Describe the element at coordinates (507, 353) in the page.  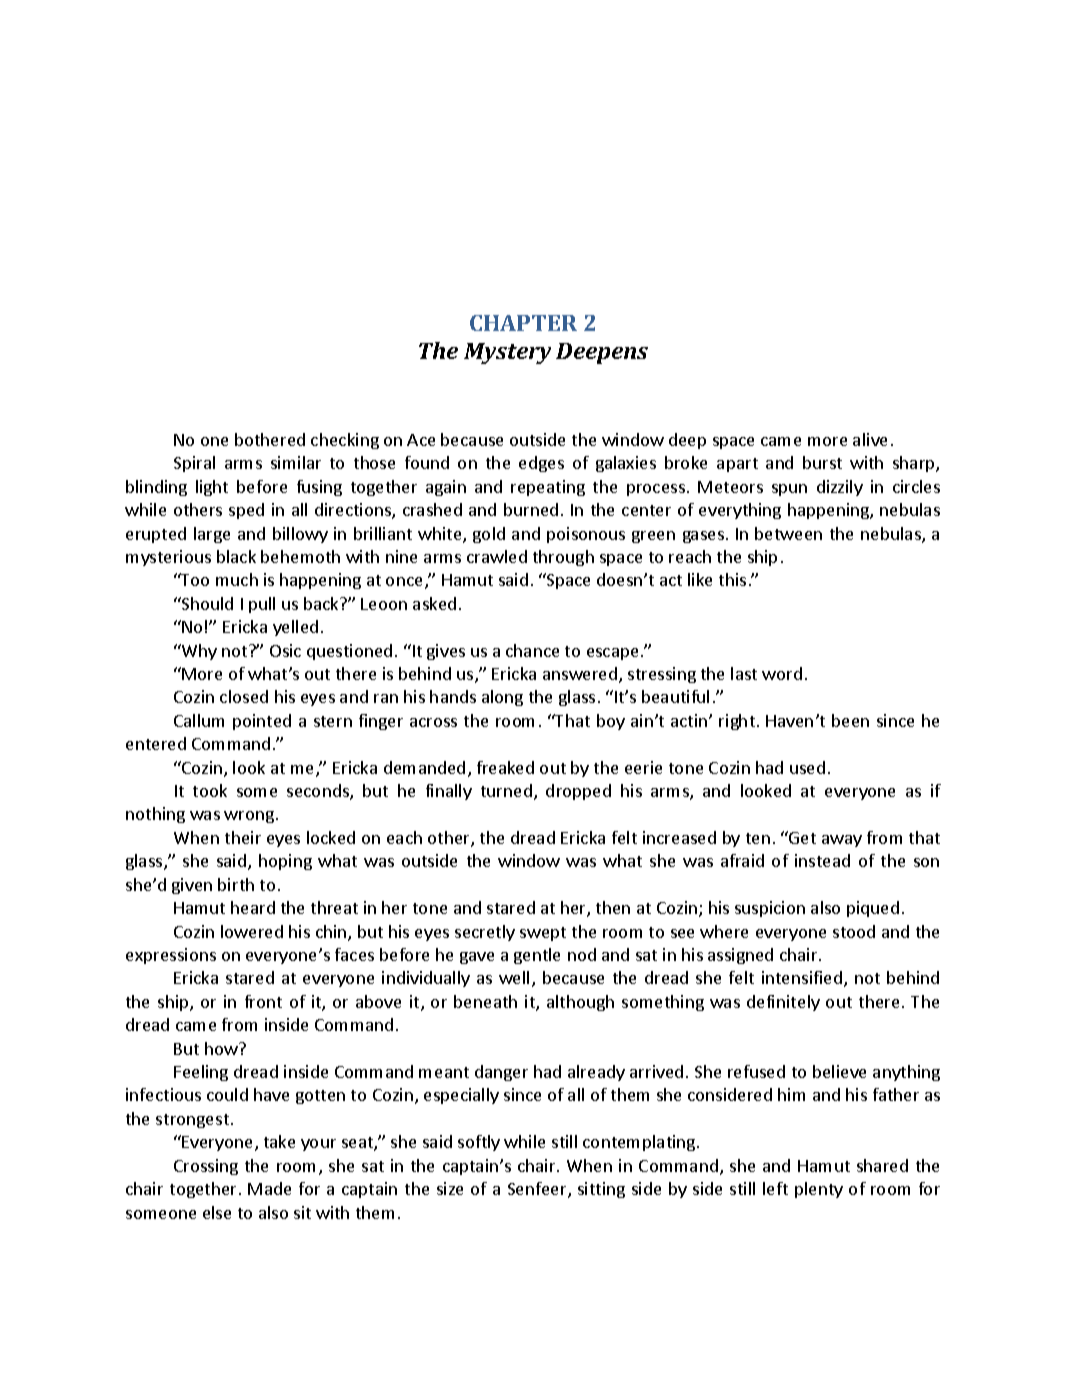
I see `Mystery` at that location.
